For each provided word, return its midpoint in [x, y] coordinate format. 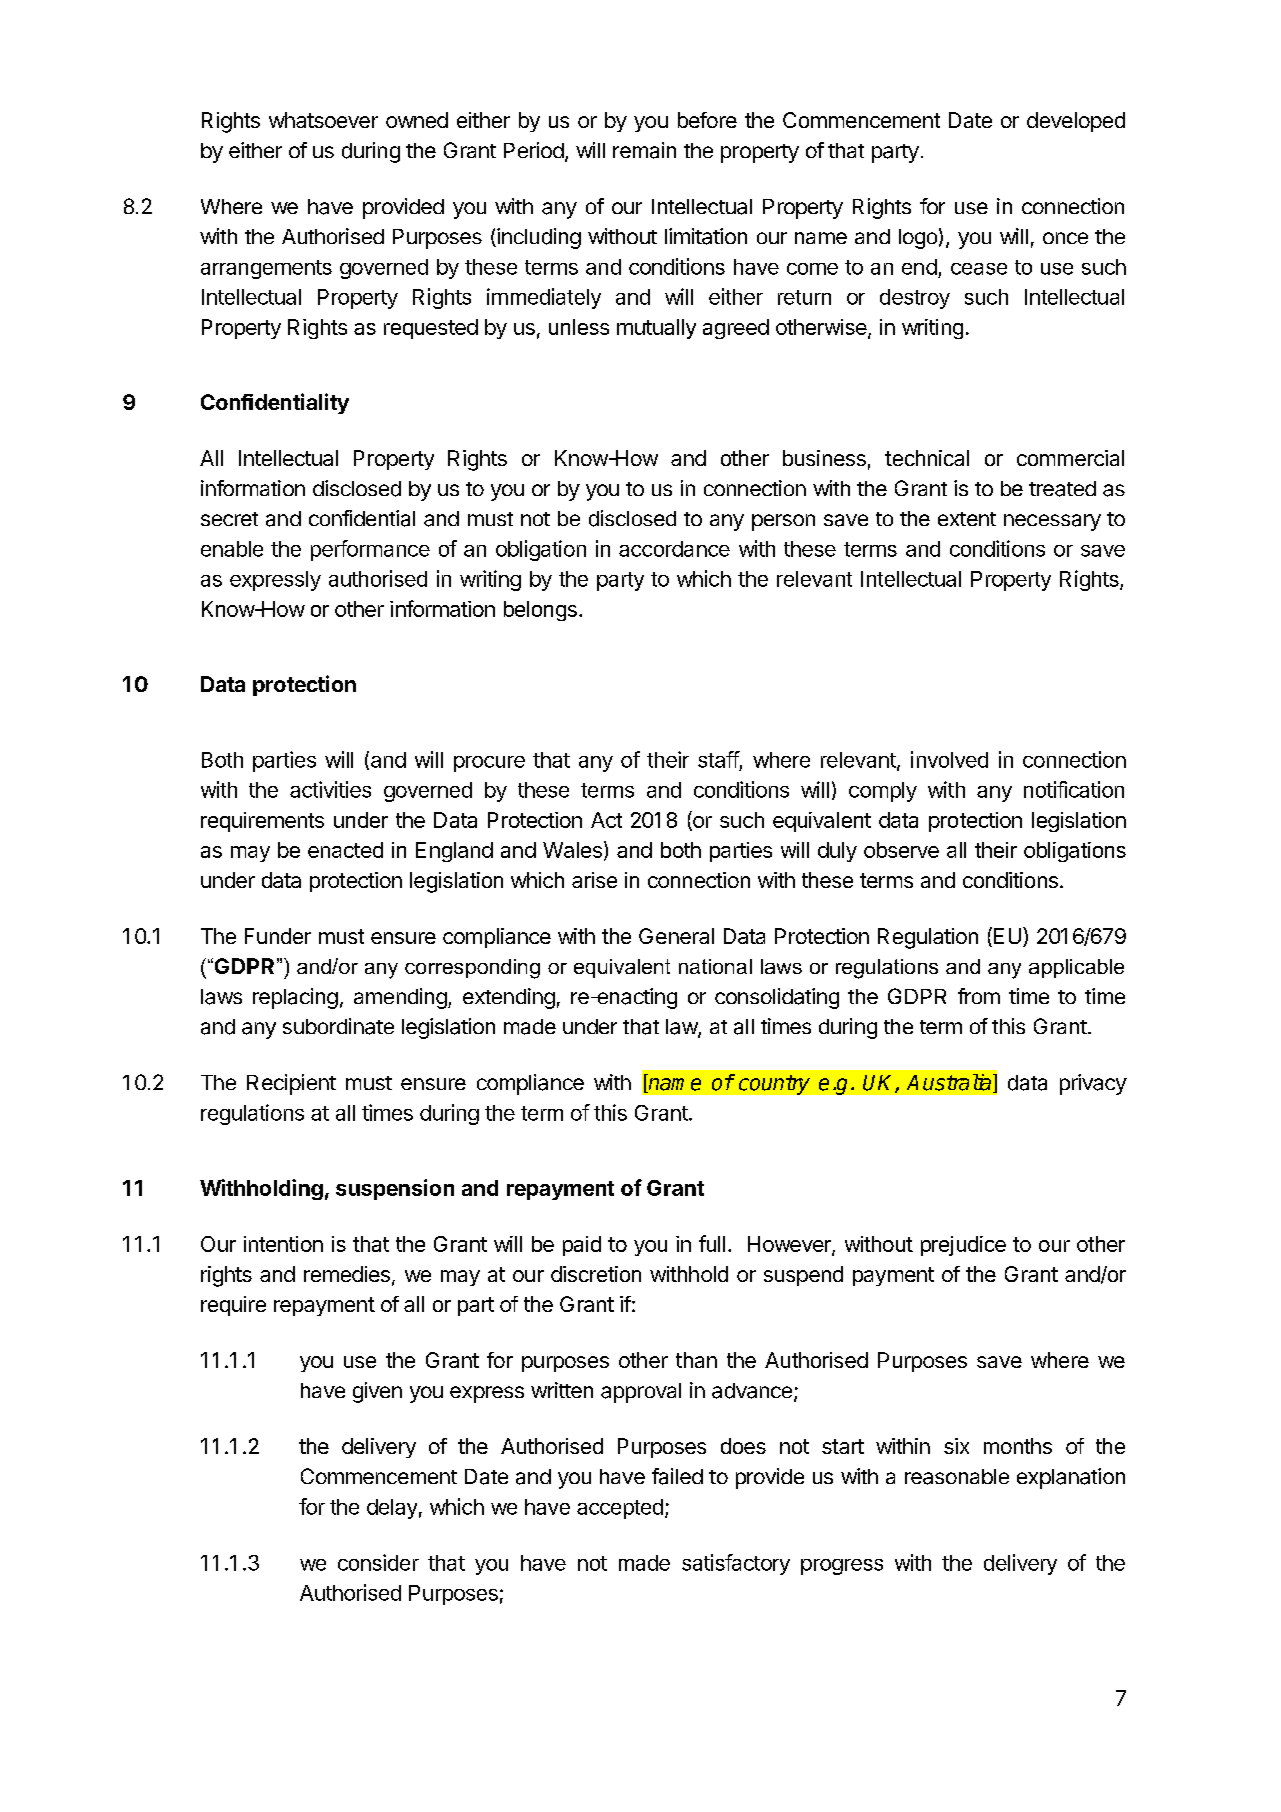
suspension [395, 1189]
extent [967, 519]
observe [901, 850]
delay [392, 1509]
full [712, 1243]
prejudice [963, 1246]
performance [370, 550]
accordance [674, 549]
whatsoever [323, 120]
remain [644, 150]
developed [1076, 122]
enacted [345, 850]
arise [594, 880]
